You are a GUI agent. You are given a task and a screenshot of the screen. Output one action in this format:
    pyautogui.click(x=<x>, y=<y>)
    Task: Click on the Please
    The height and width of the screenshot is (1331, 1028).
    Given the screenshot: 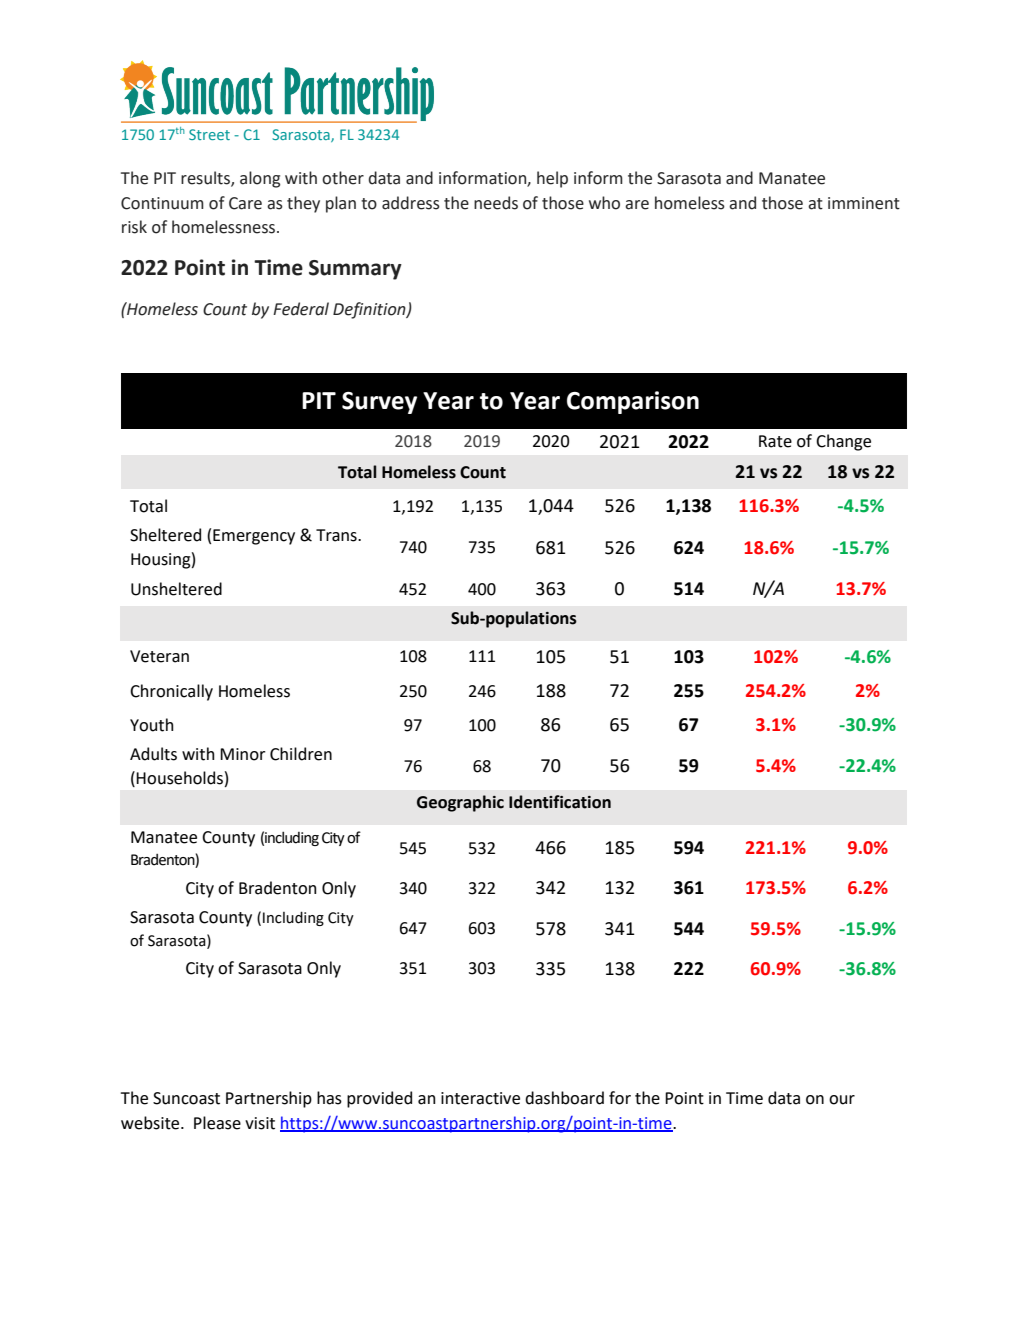 What is the action you would take?
    pyautogui.click(x=217, y=1123)
